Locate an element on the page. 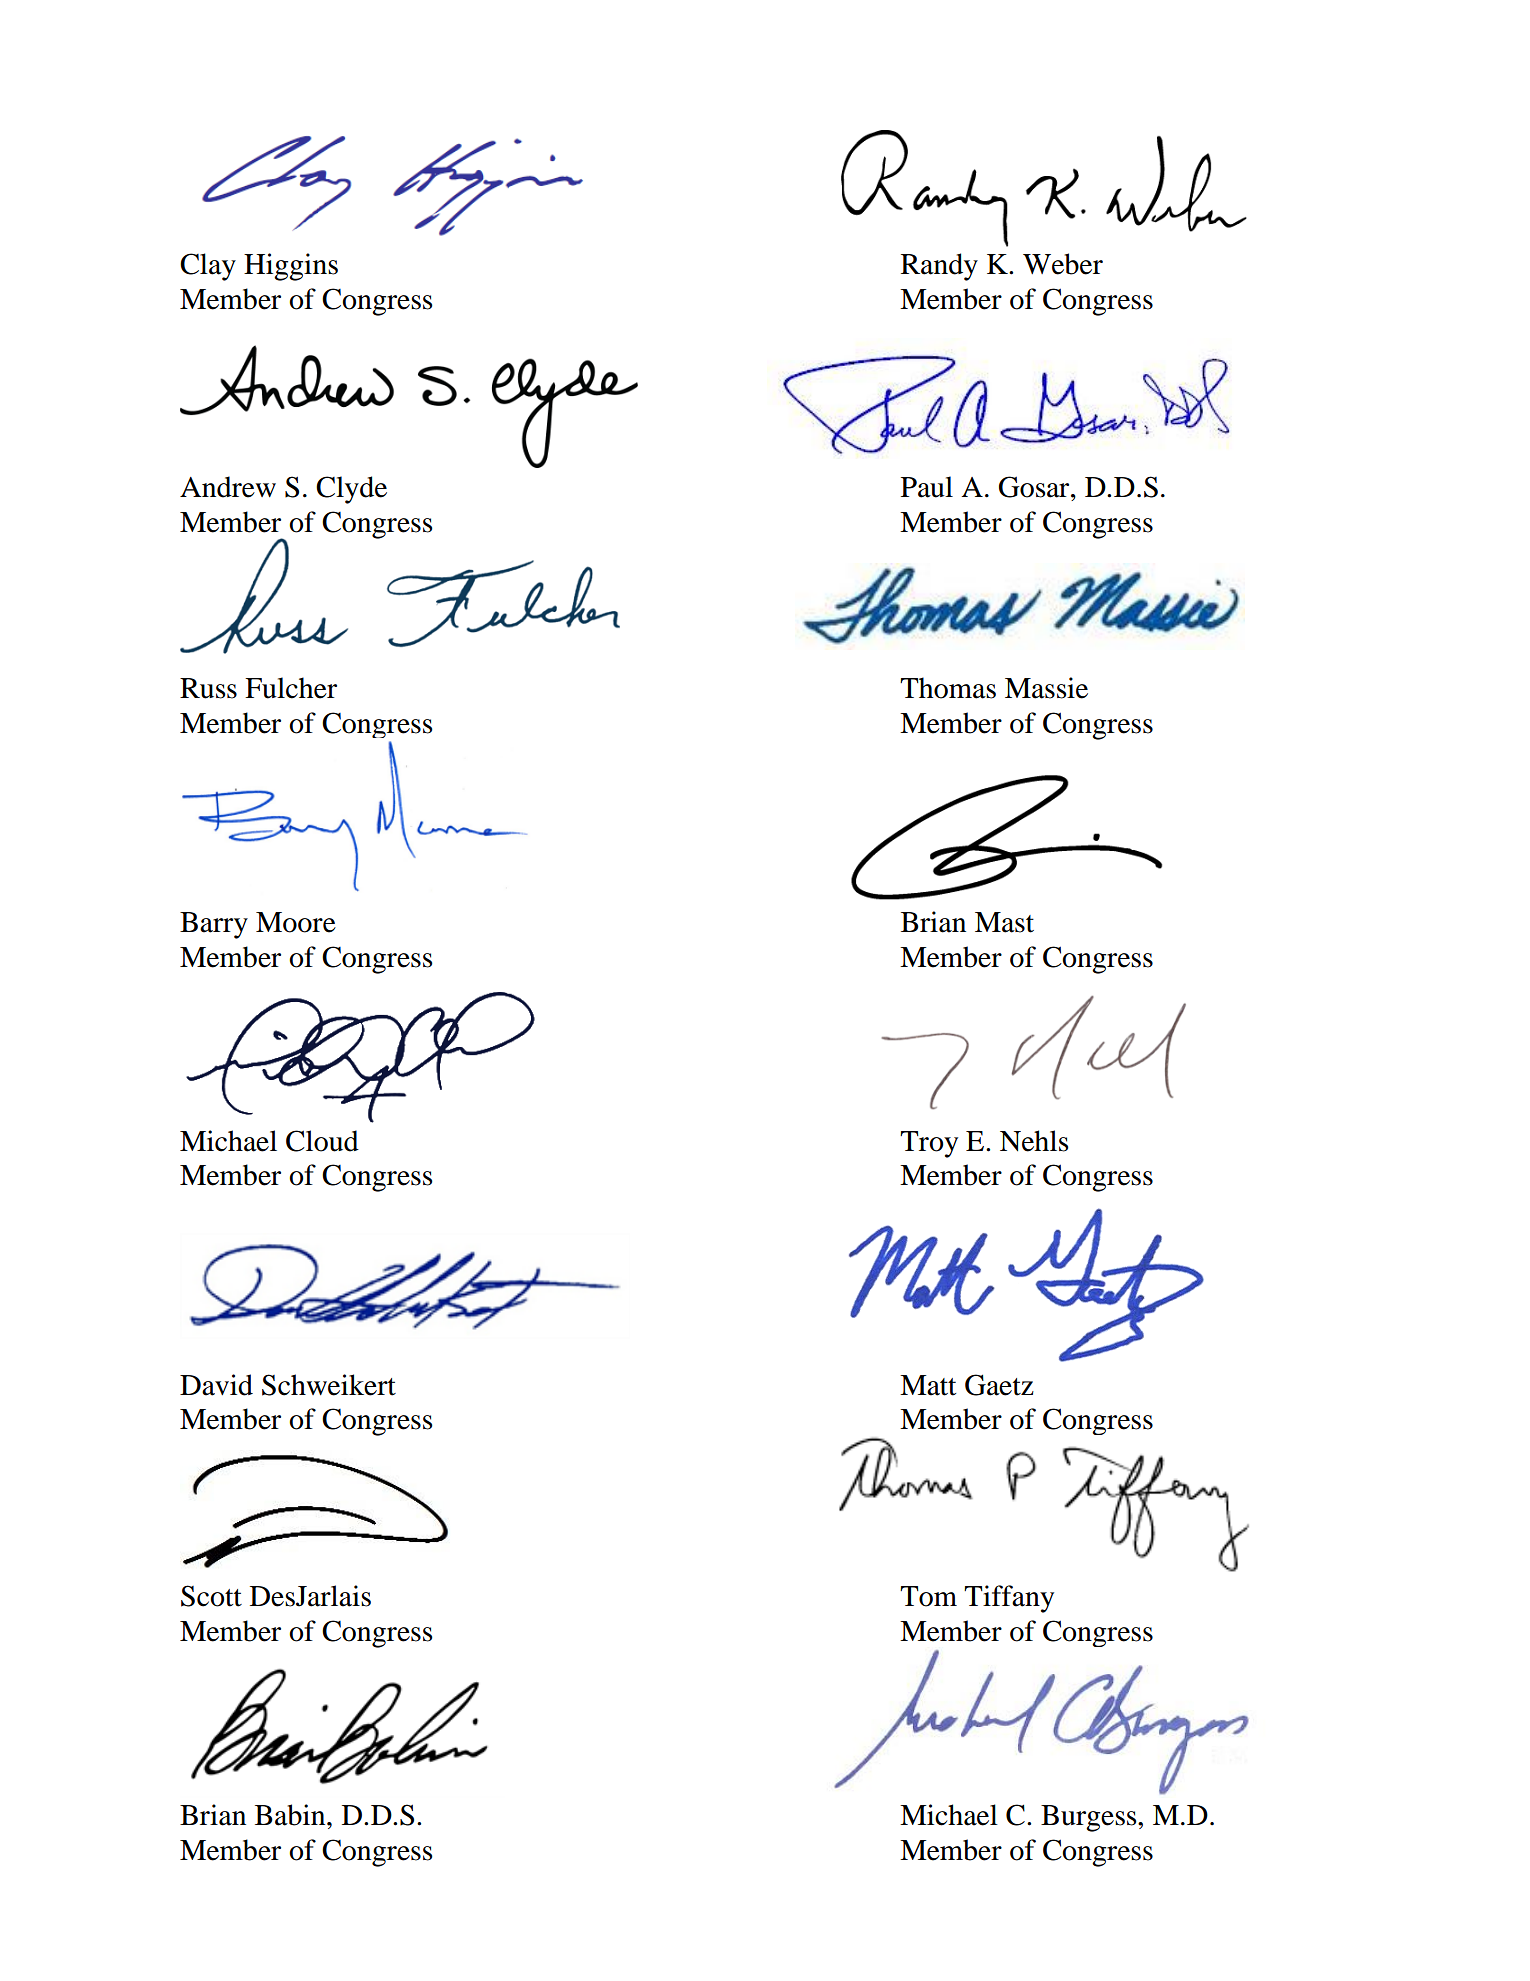 Image resolution: width=1530 pixels, height=1981 pixels. Thomas is located at coordinates (948, 688).
